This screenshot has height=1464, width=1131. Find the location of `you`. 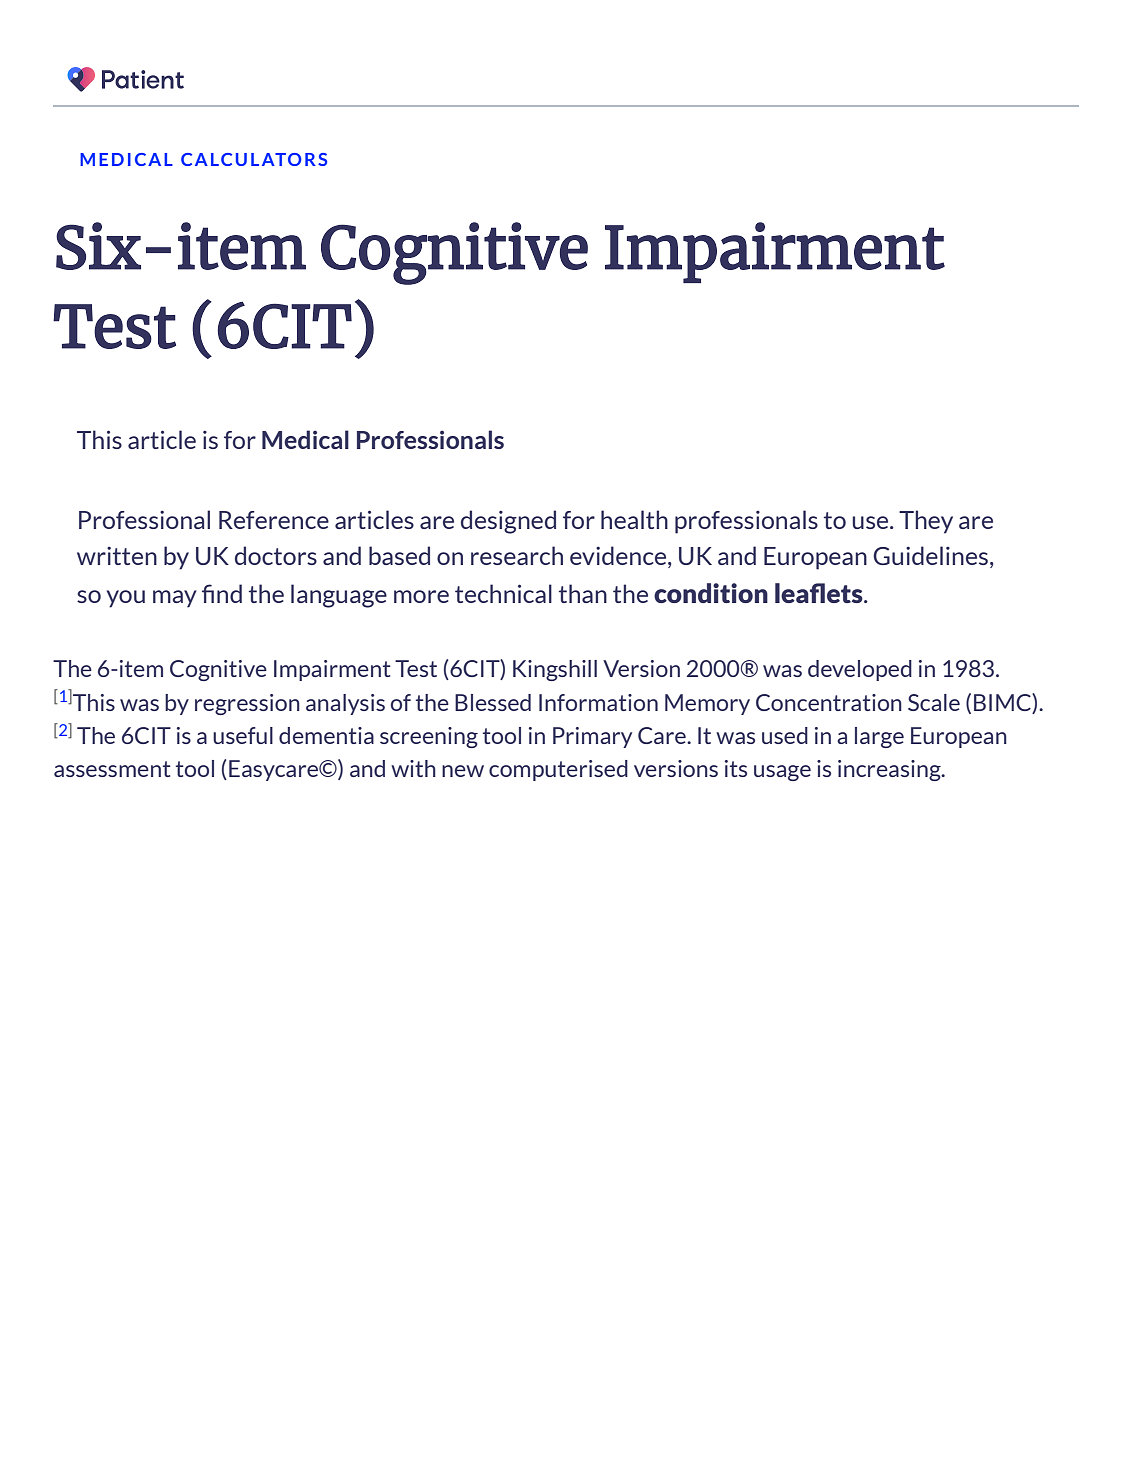

you is located at coordinates (126, 599).
